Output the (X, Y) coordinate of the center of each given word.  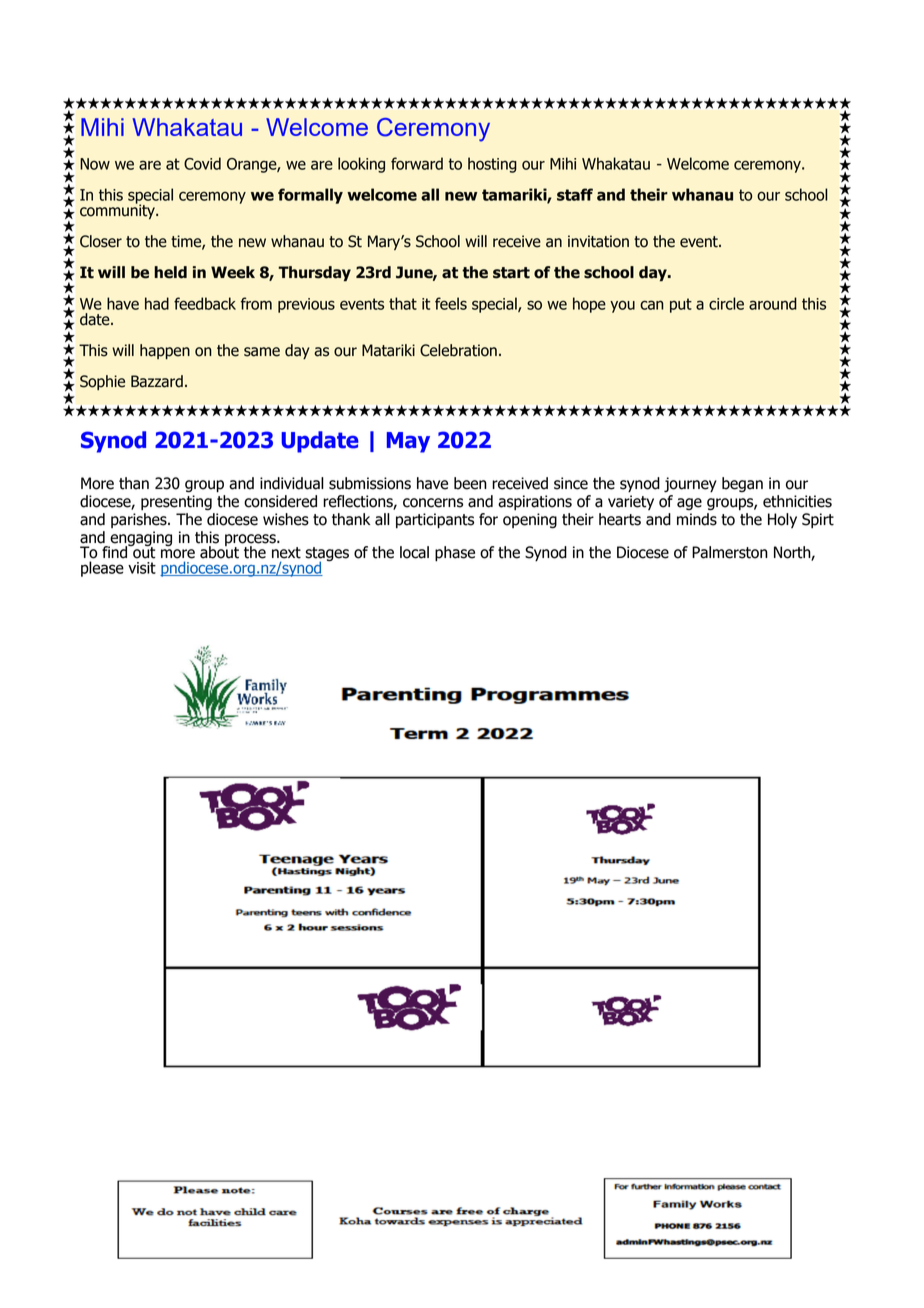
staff (575, 194)
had (157, 303)
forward (417, 163)
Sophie (102, 382)
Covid (202, 163)
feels (451, 303)
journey (690, 484)
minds (697, 519)
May (408, 442)
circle (726, 303)
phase (455, 554)
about (219, 551)
